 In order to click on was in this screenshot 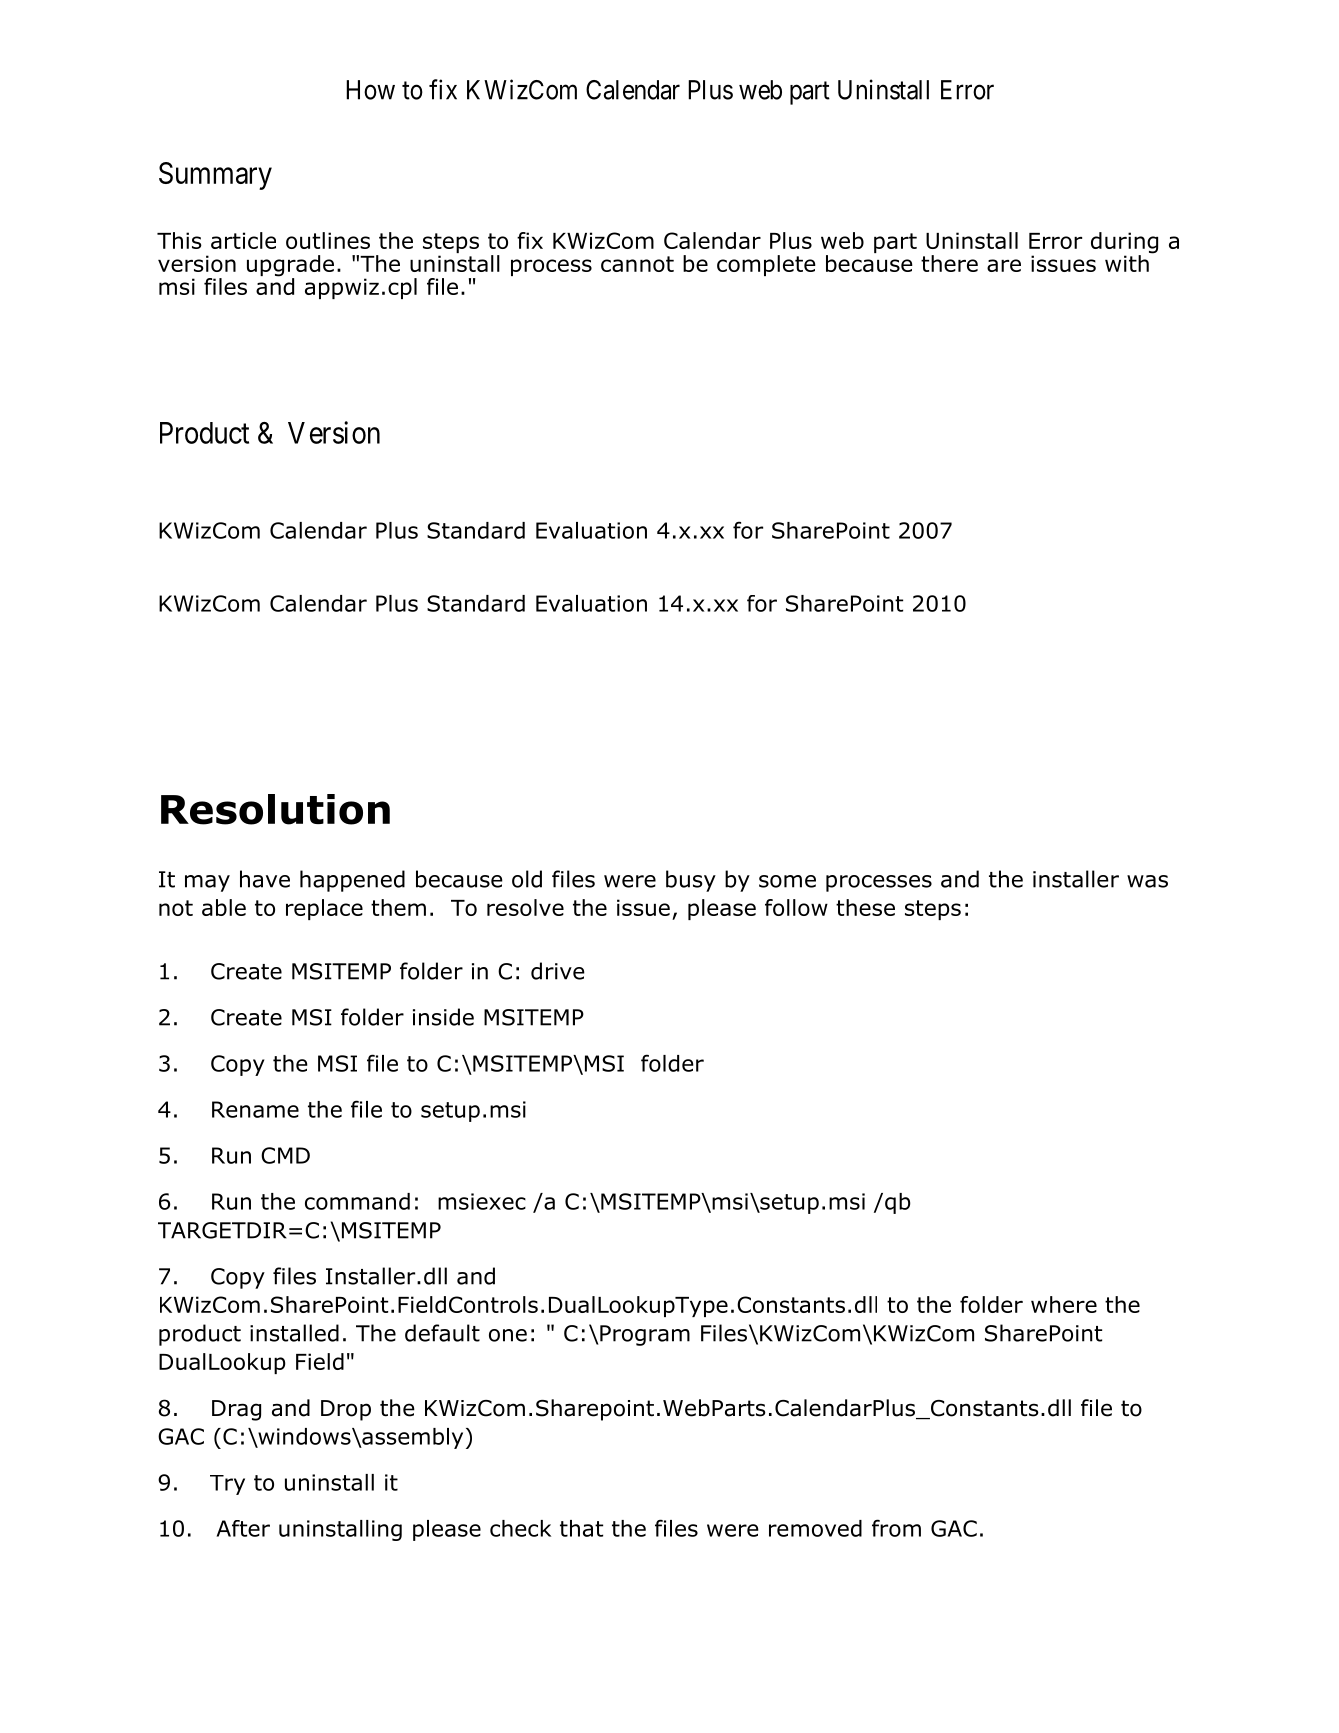, I will do `click(1147, 881)`.
